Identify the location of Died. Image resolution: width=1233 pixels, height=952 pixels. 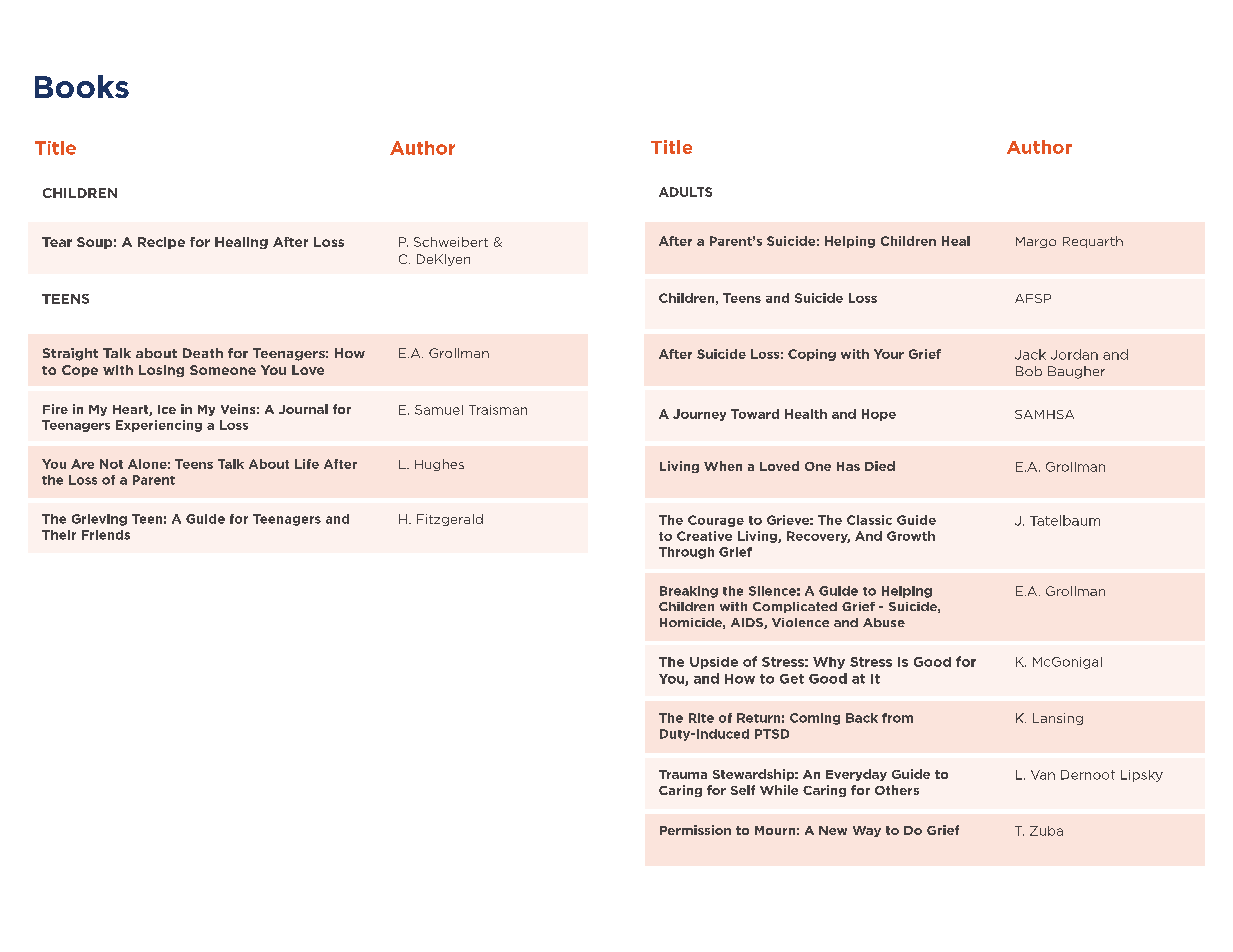
(880, 466).
